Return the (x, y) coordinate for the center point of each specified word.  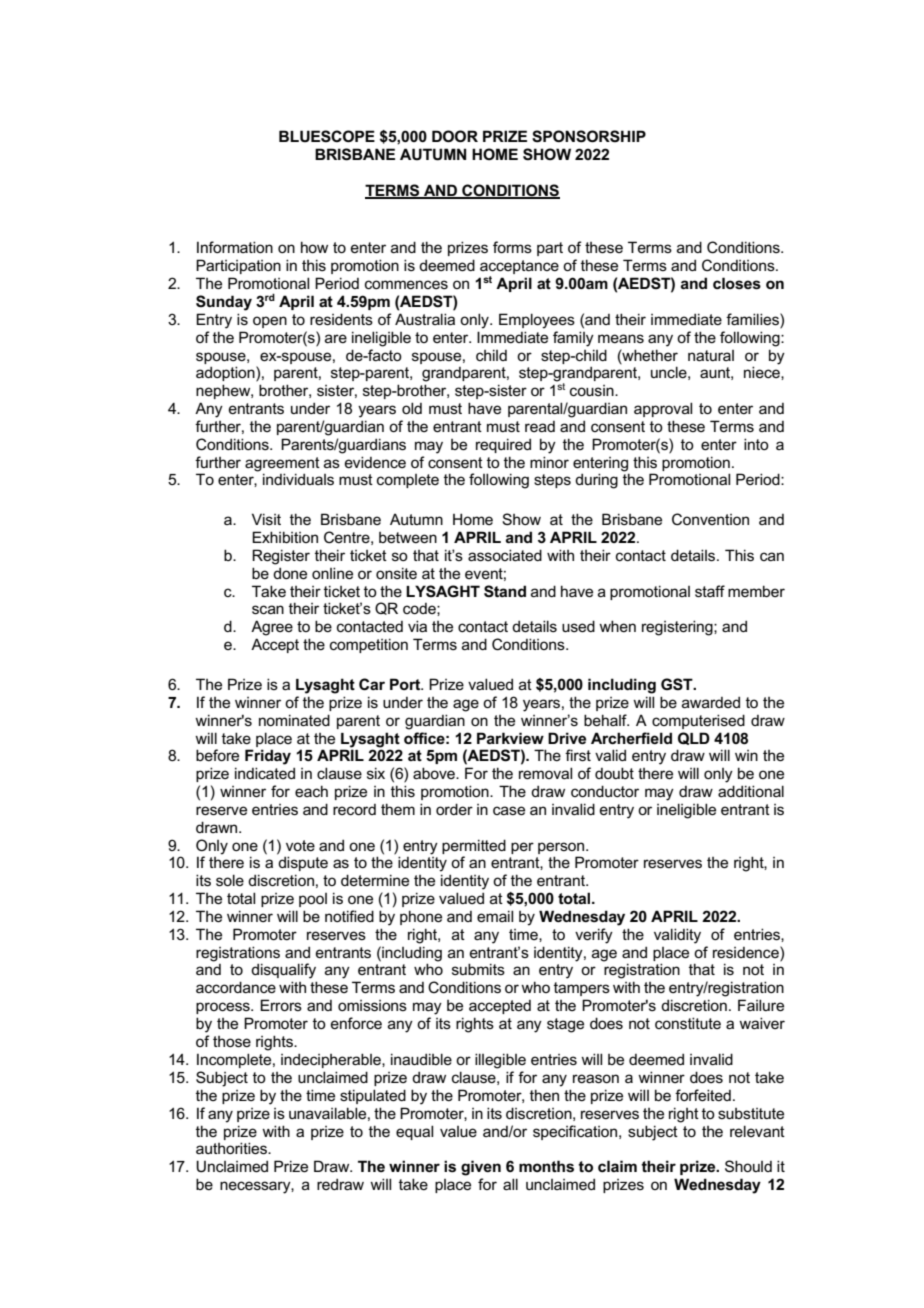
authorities (232, 1148)
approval (663, 409)
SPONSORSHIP (589, 136)
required (503, 445)
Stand (505, 591)
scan (268, 609)
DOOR (455, 136)
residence (747, 952)
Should (748, 1166)
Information (235, 247)
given (481, 1168)
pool (313, 900)
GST (678, 684)
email (495, 916)
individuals (298, 479)
